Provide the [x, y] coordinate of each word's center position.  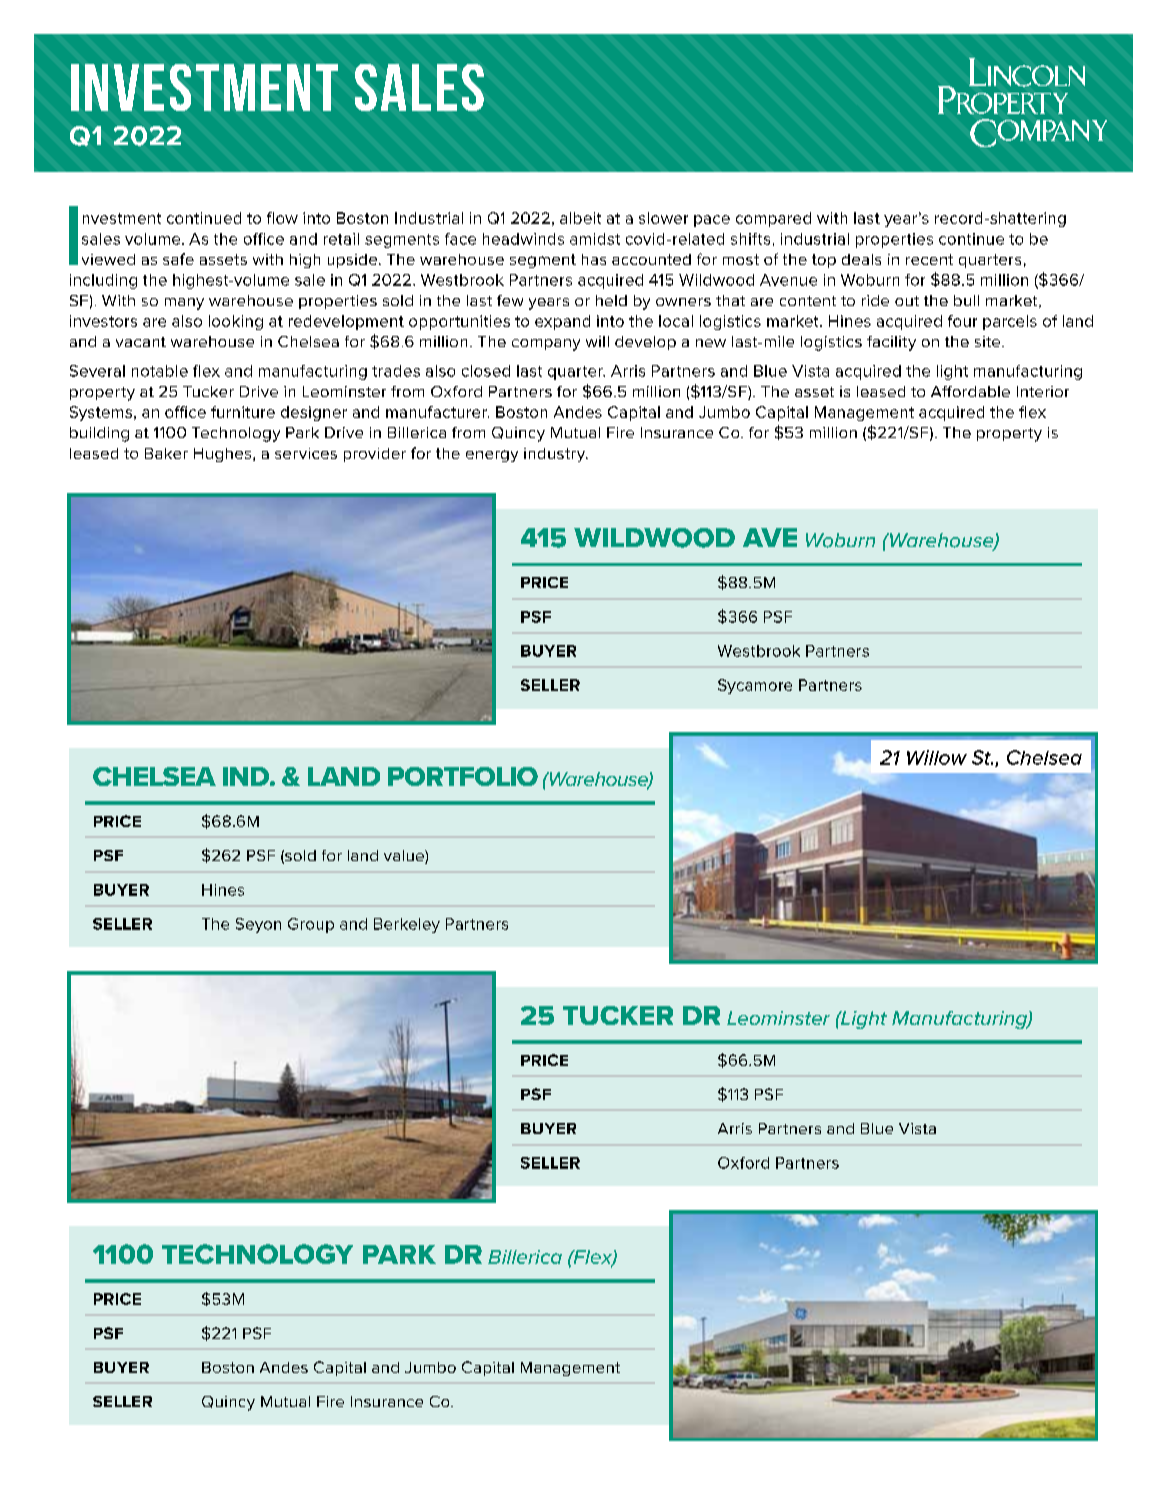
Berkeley [407, 925]
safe [178, 259]
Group [311, 925]
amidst [595, 239]
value [405, 857]
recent [929, 259]
